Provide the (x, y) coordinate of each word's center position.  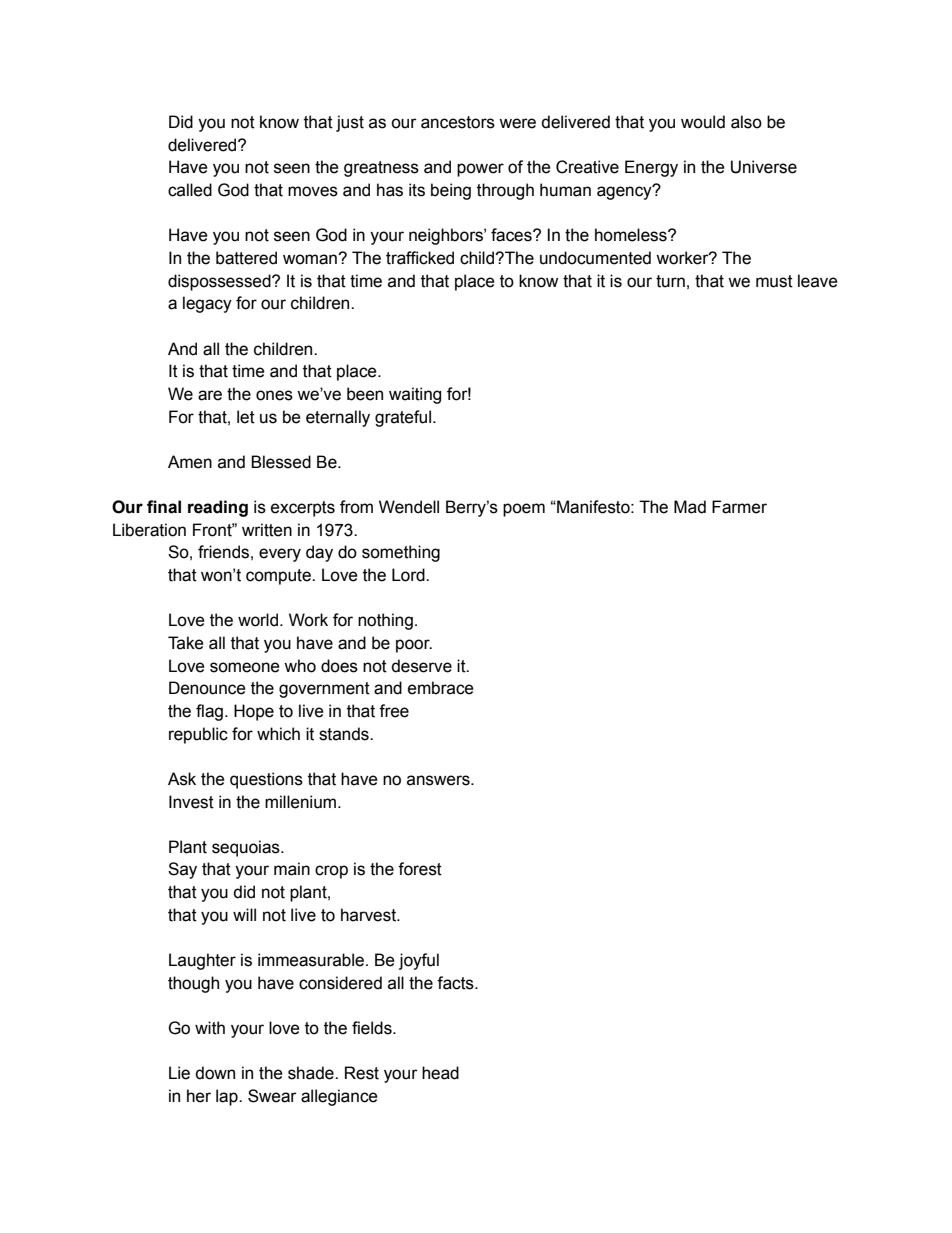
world (258, 620)
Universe (764, 167)
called (190, 190)
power (480, 170)
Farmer (739, 507)
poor (414, 646)
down (215, 1073)
